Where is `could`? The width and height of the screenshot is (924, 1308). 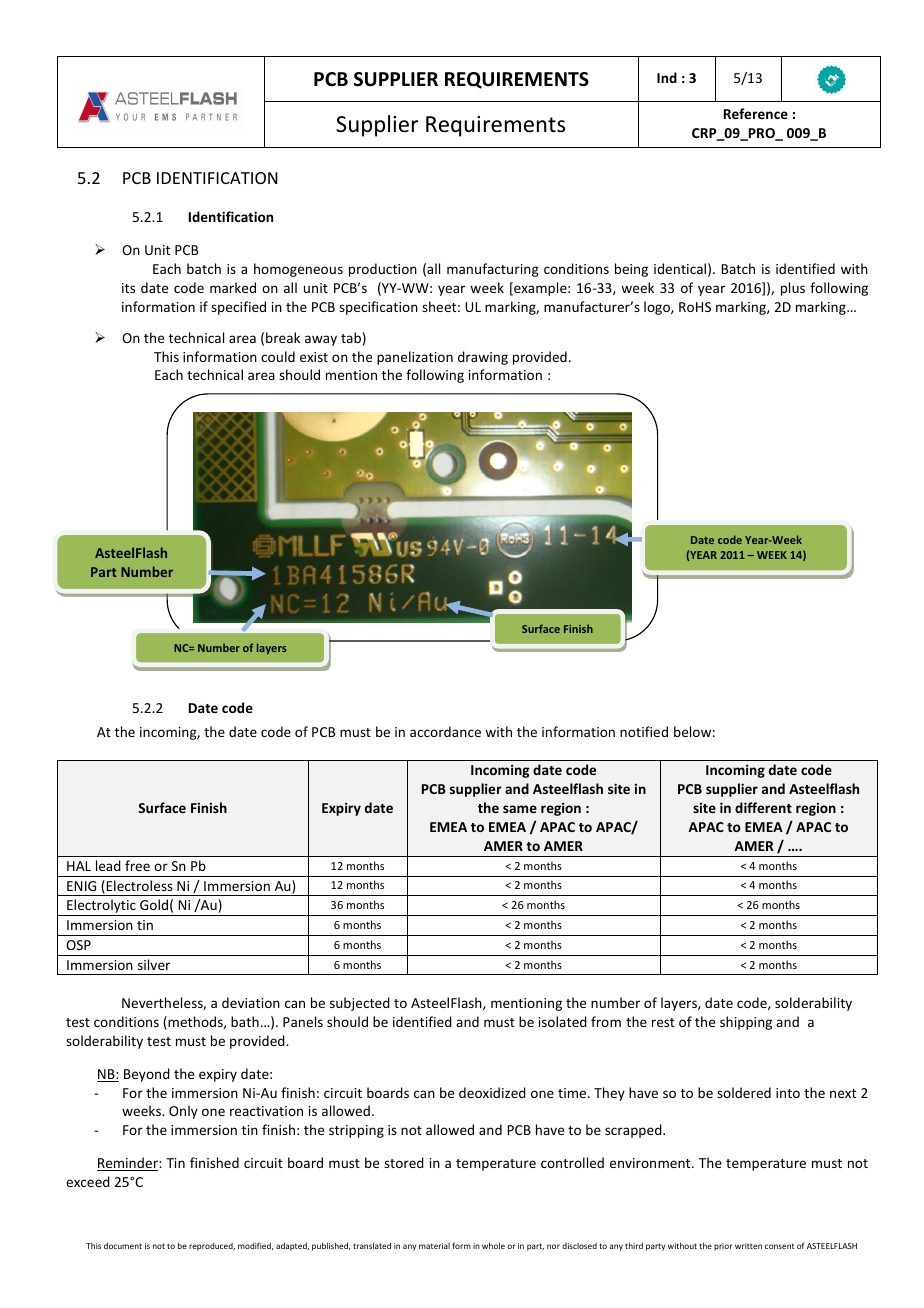 could is located at coordinates (278, 356).
